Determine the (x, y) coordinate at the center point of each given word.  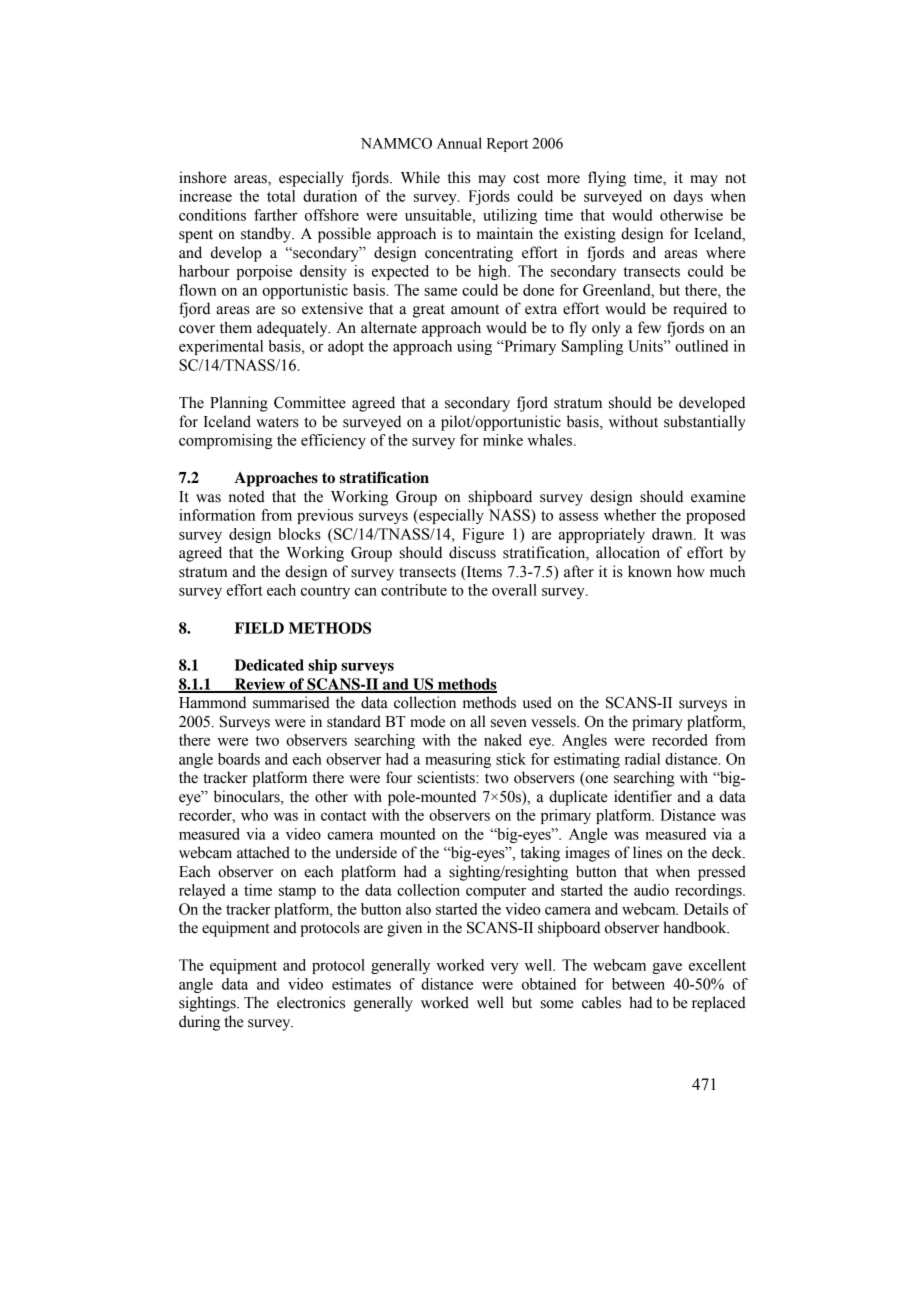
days (688, 197)
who (254, 815)
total (281, 196)
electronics (311, 1002)
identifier (643, 796)
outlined (701, 346)
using (474, 347)
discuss (472, 552)
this (459, 177)
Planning (239, 404)
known (650, 571)
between (638, 984)
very (504, 968)
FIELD (259, 628)
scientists (447, 777)
